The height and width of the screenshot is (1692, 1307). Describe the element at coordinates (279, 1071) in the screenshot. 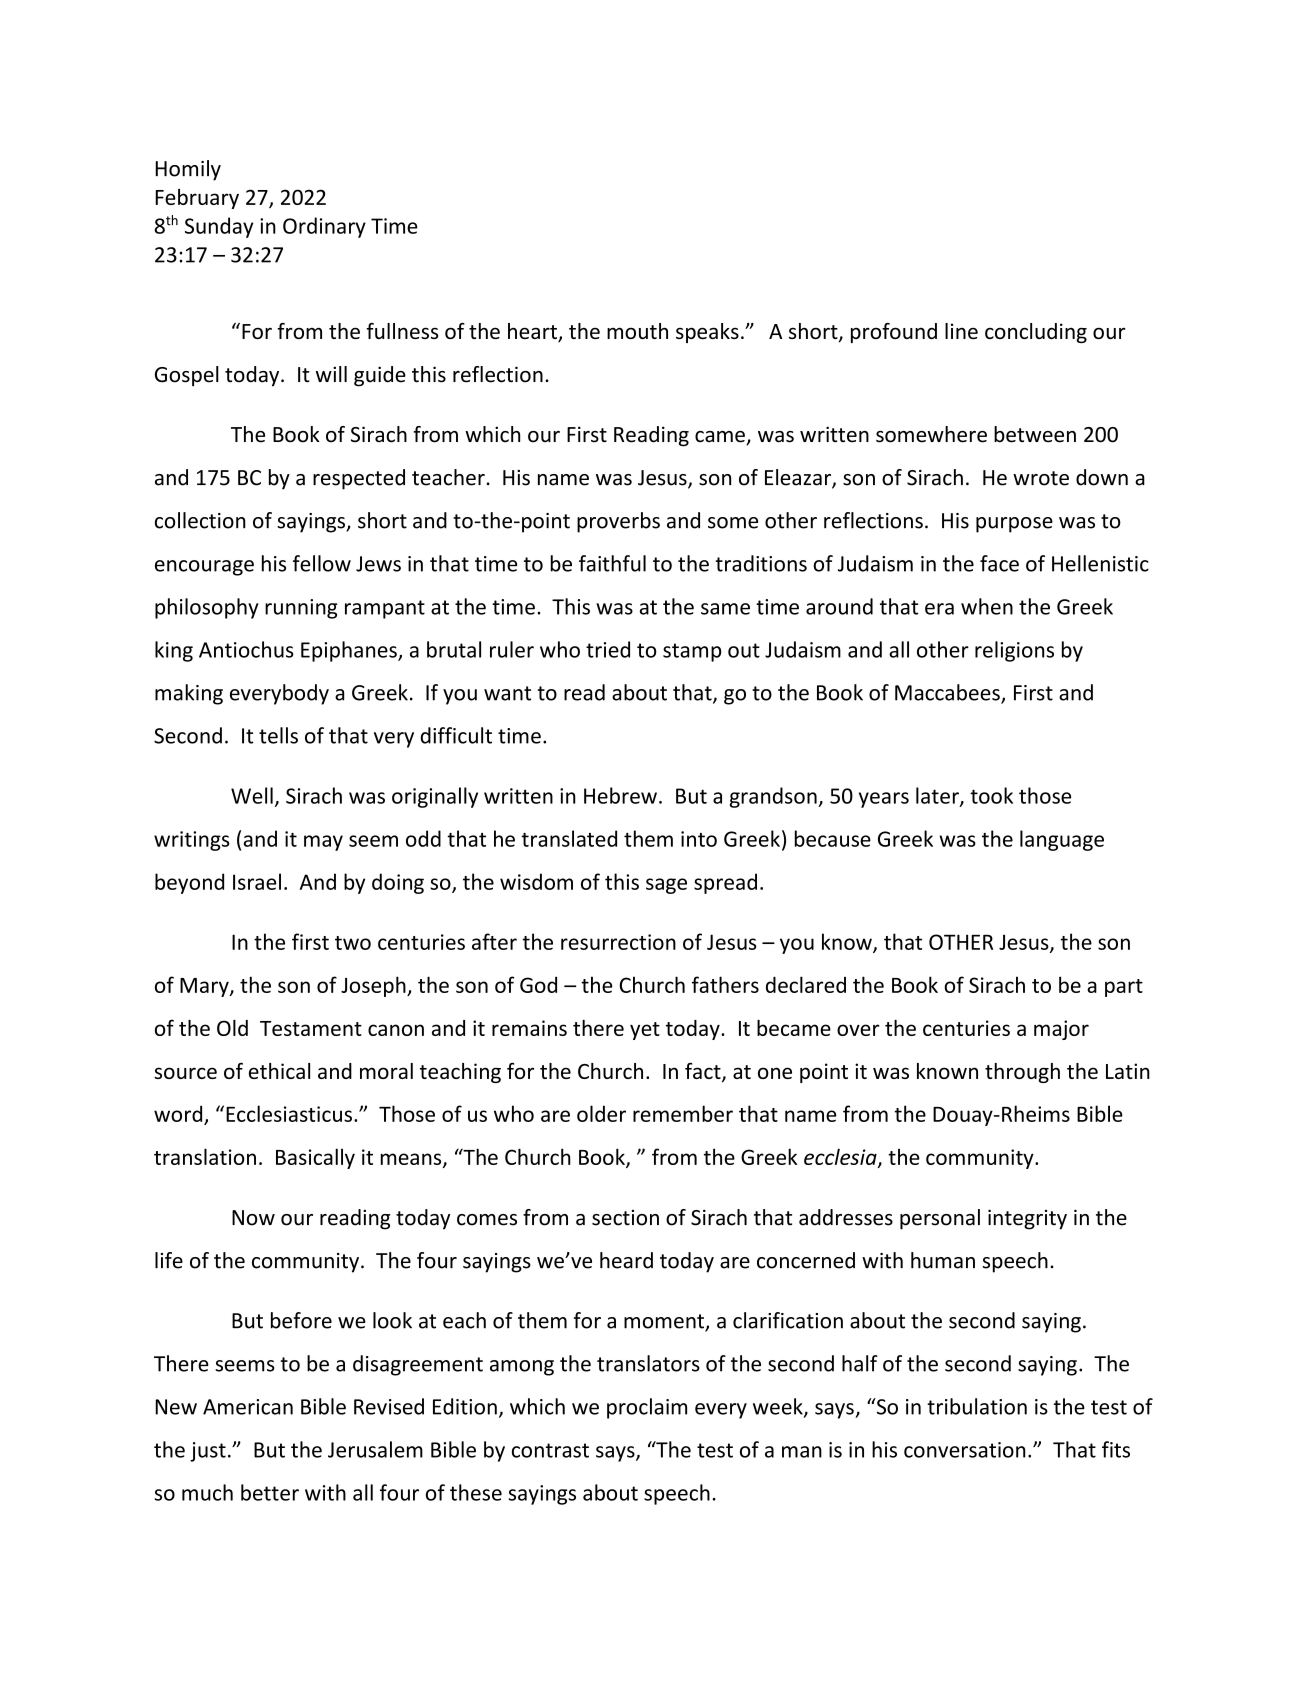

I see `ethical` at that location.
